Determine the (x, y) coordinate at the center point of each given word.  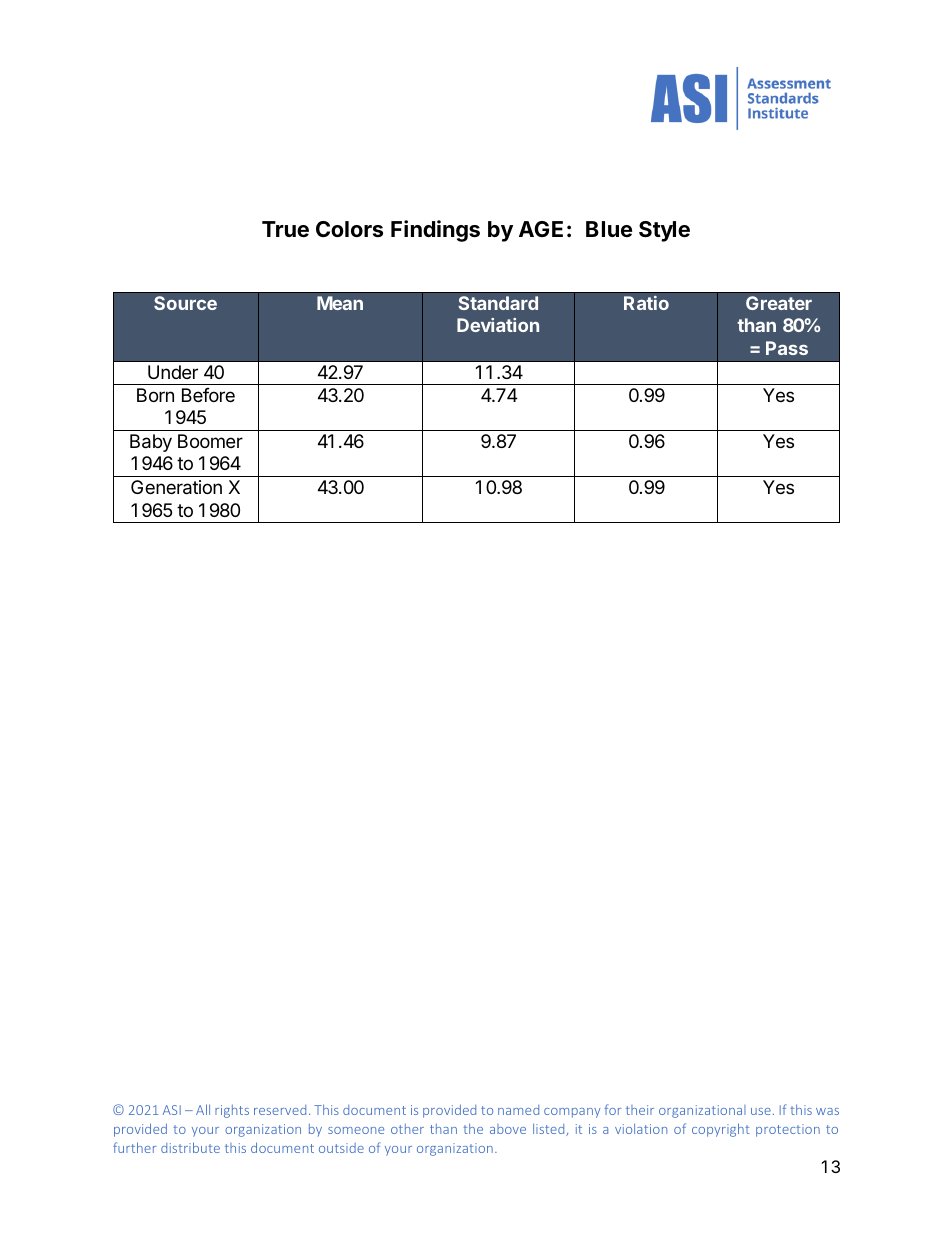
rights (232, 1111)
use (761, 1111)
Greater (779, 303)
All (203, 1109)
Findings (435, 231)
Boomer (210, 441)
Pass (787, 348)
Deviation (498, 325)
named (518, 1110)
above (508, 1129)
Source (185, 303)
